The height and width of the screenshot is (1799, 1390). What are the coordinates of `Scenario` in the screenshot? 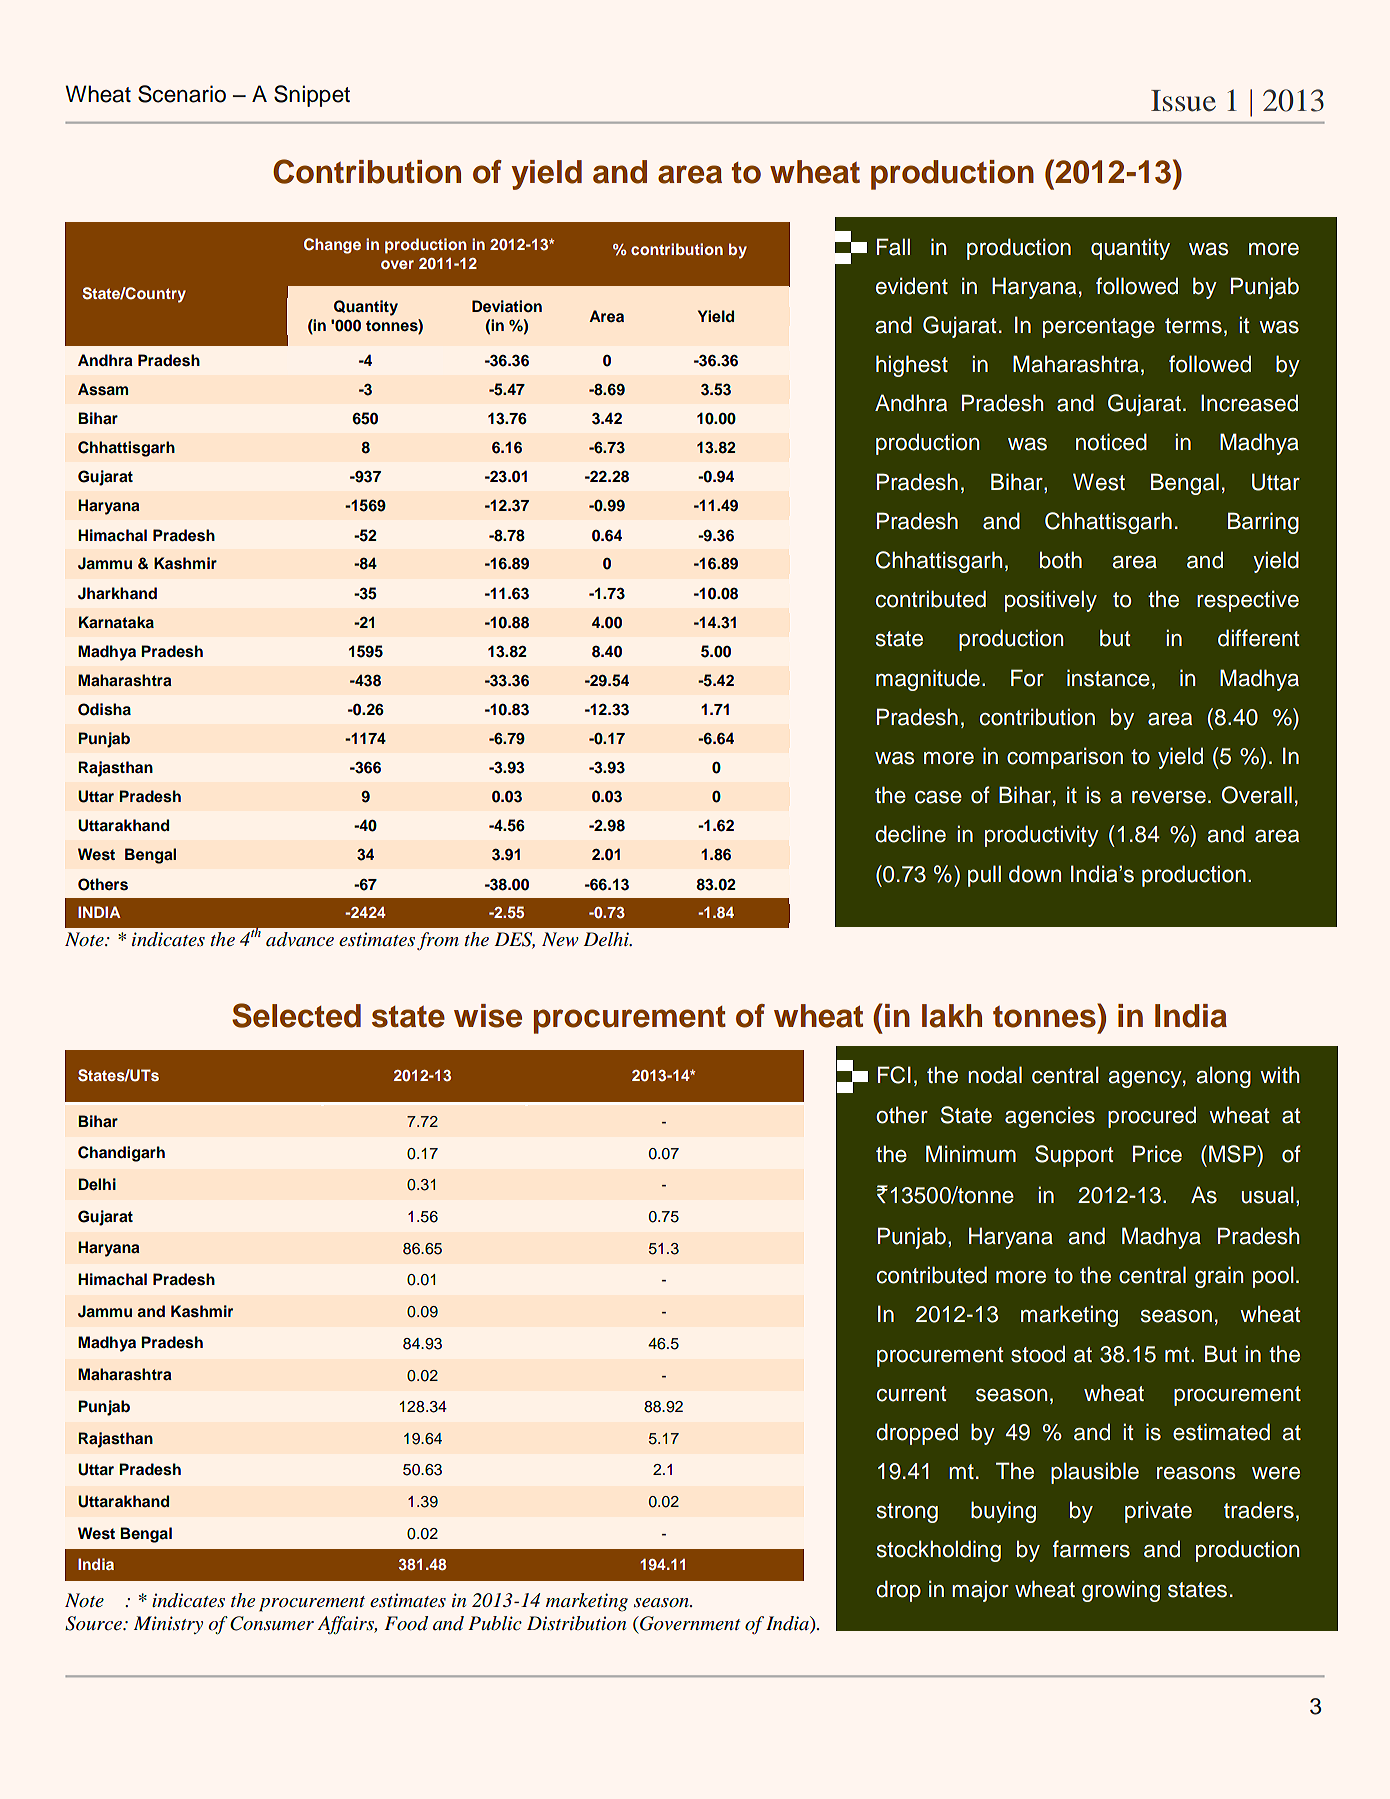 It's located at (182, 94).
